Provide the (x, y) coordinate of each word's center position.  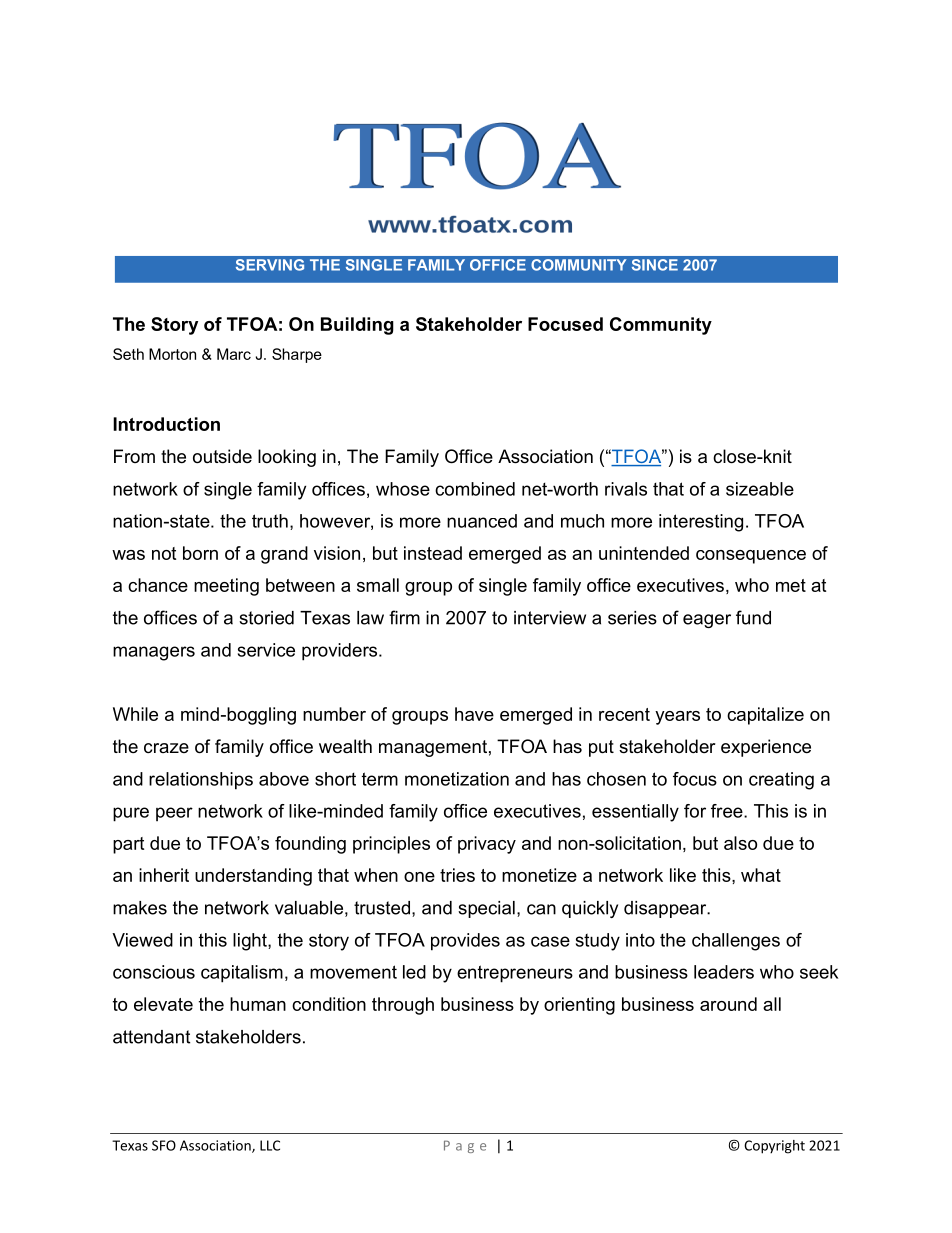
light (251, 942)
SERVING (270, 265)
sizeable (760, 489)
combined (475, 489)
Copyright (774, 1147)
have (474, 714)
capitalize (765, 716)
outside (222, 456)
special (486, 909)
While (135, 714)
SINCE (655, 265)
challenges (736, 942)
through (403, 1006)
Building (357, 326)
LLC (270, 1145)
